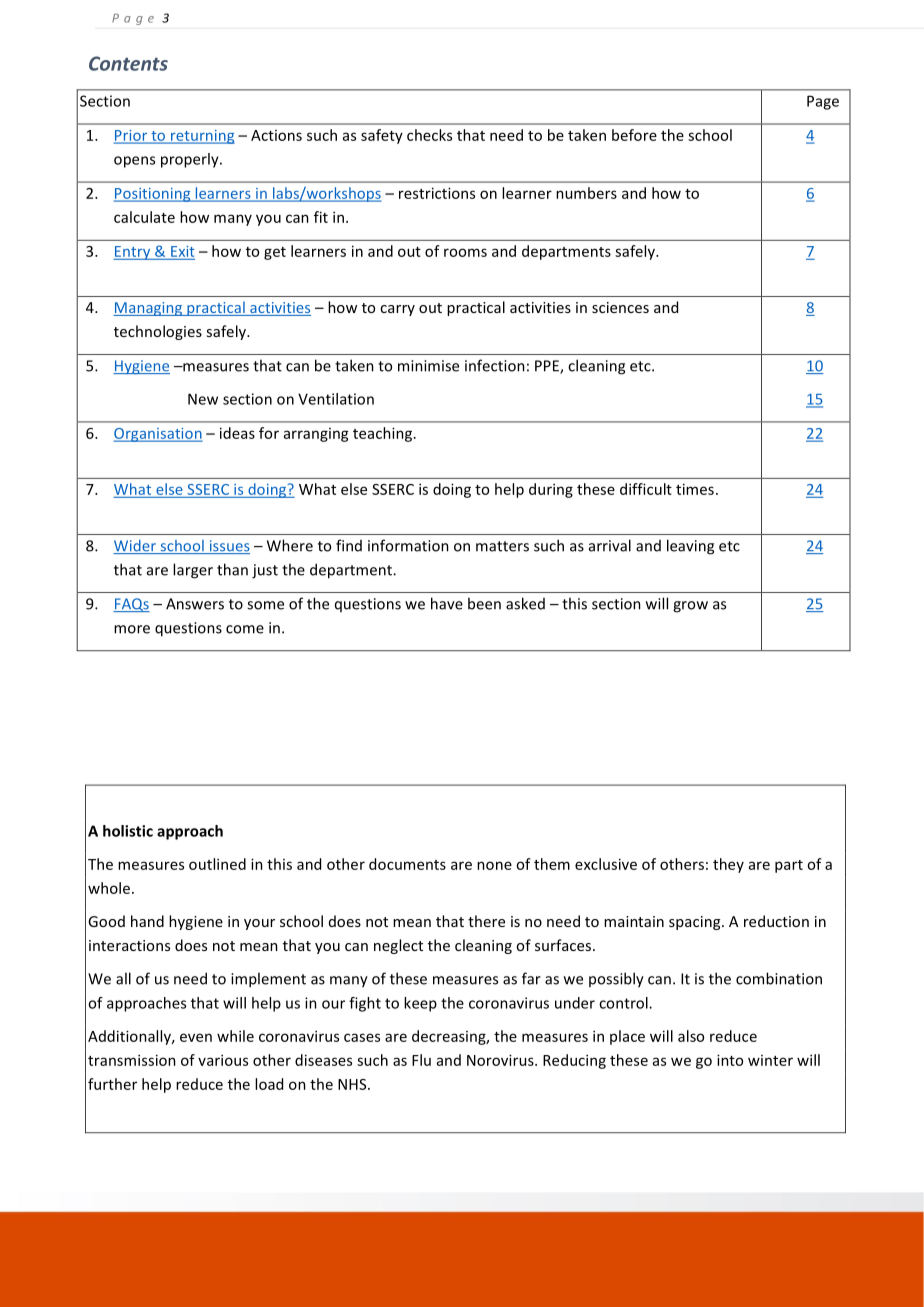 The width and height of the page is (924, 1307). What do you see at coordinates (183, 251) in the page?
I see `Exit` at bounding box center [183, 251].
